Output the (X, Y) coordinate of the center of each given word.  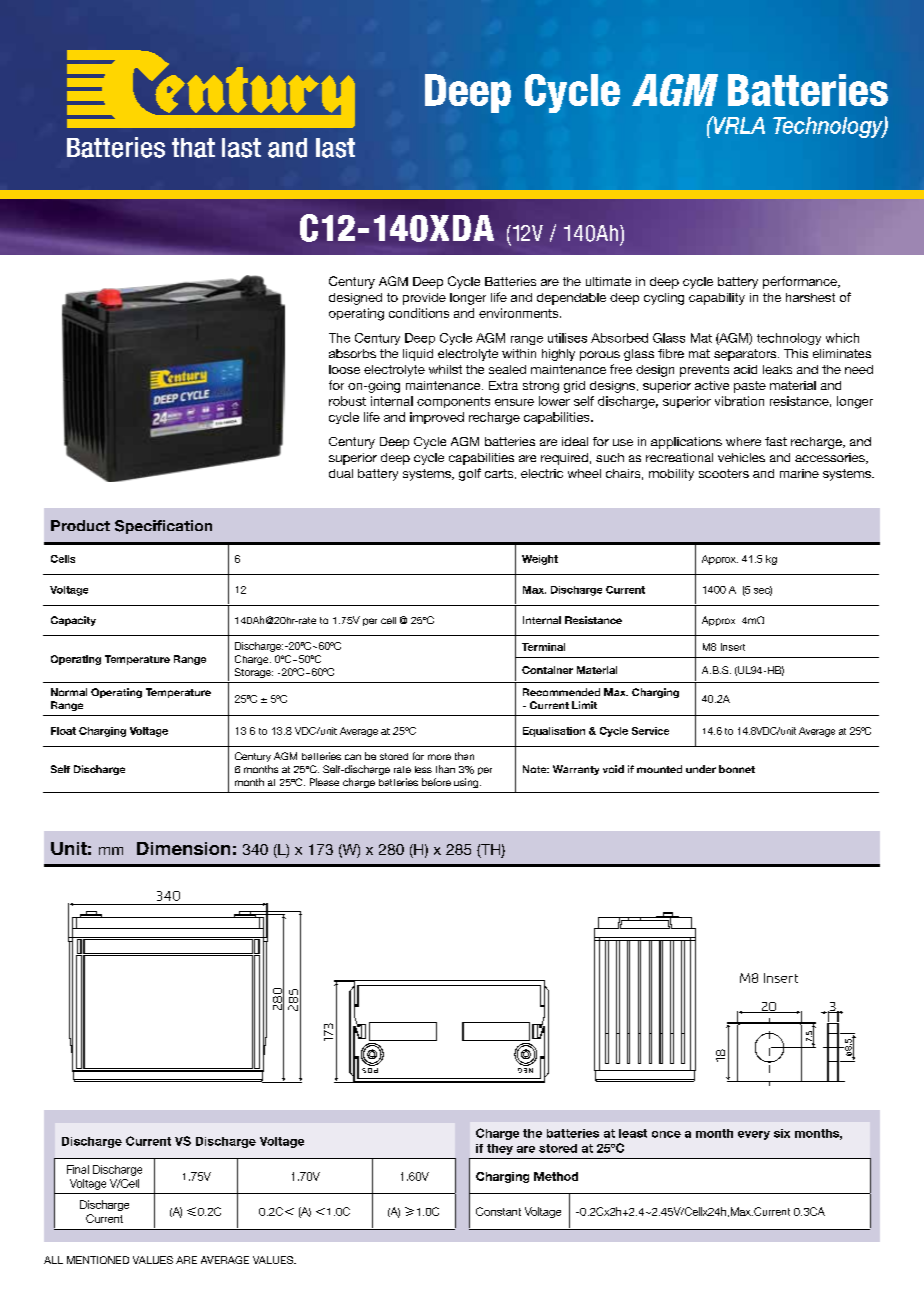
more (439, 757)
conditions (419, 313)
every (754, 1135)
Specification (163, 527)
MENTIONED (98, 1260)
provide (424, 299)
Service (650, 731)
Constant (498, 1211)
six (782, 1133)
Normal (69, 692)
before (436, 782)
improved (437, 418)
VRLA (738, 125)
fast (776, 441)
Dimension (183, 848)
